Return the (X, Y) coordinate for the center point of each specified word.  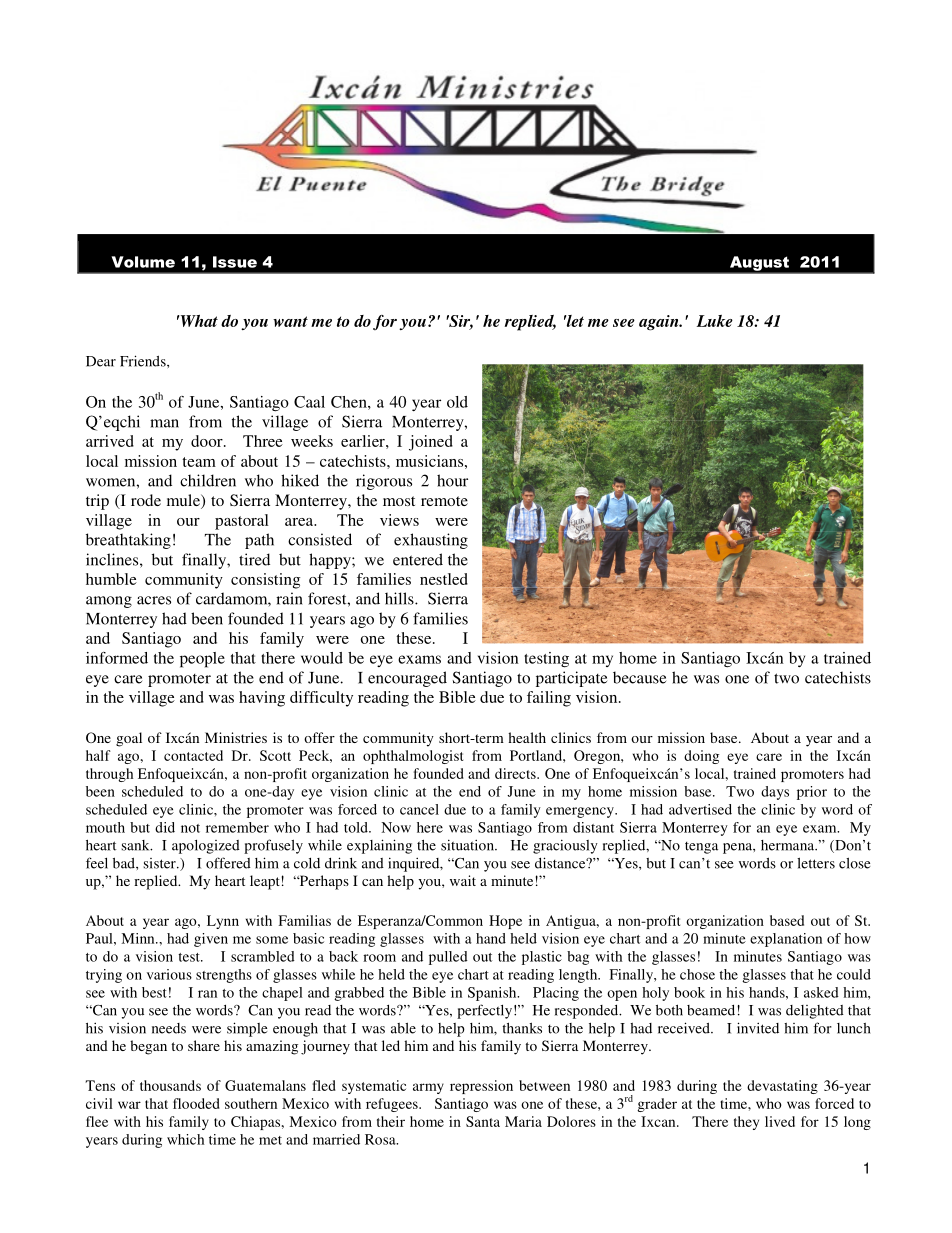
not (190, 828)
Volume (143, 262)
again (660, 323)
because (639, 677)
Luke (715, 321)
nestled (444, 579)
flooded (196, 1103)
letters (816, 863)
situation (468, 845)
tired (254, 559)
